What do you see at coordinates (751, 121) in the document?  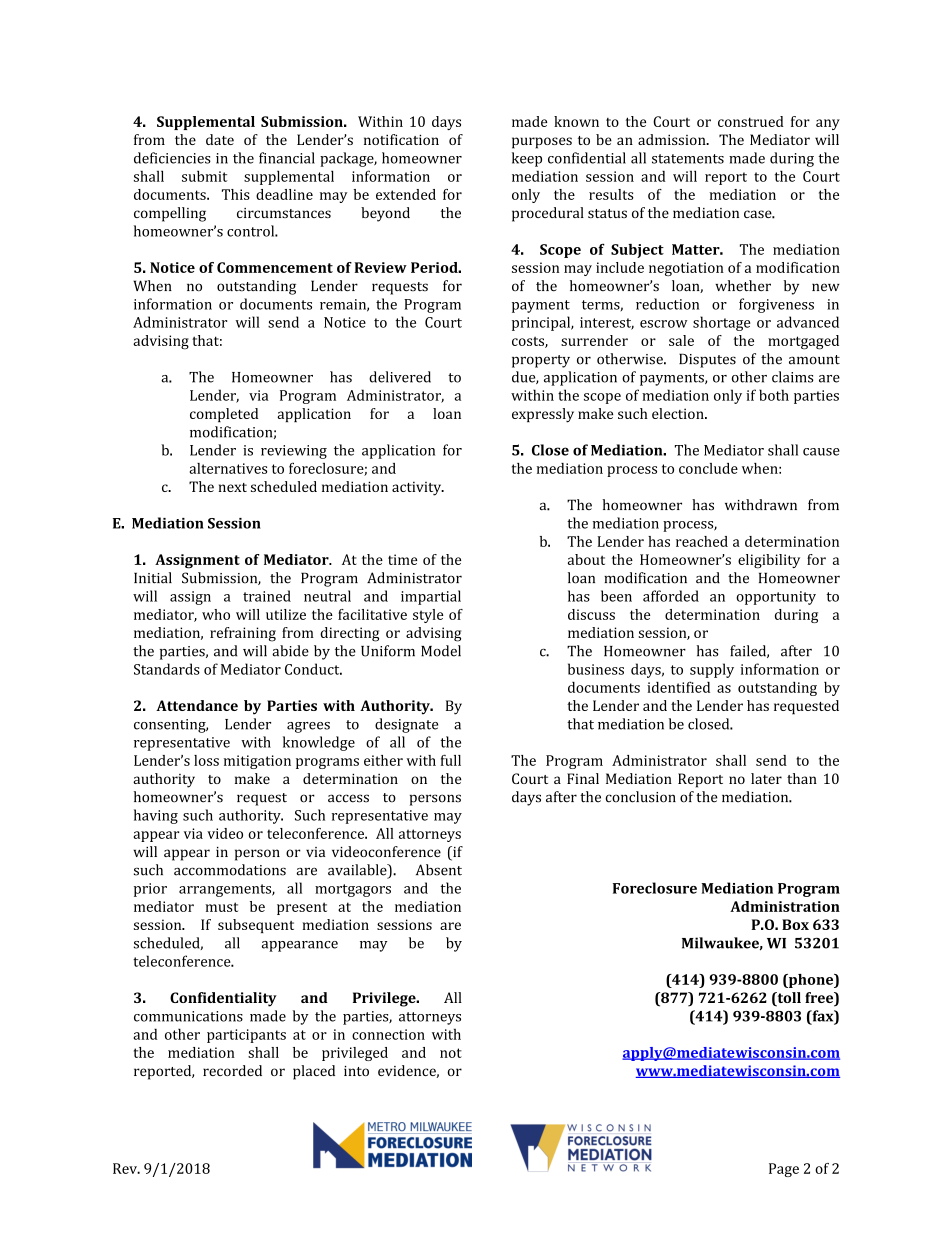 I see `construed` at bounding box center [751, 121].
